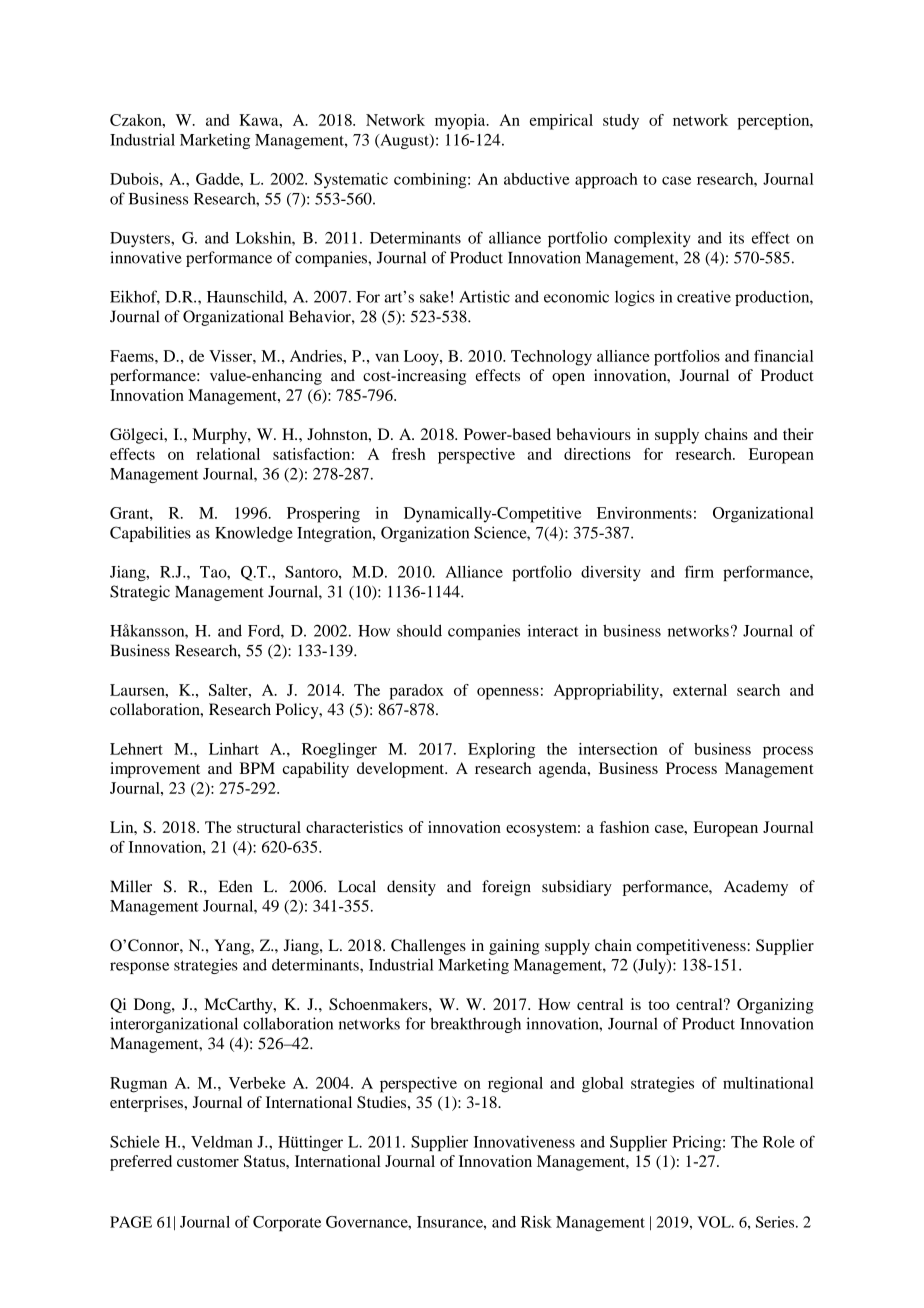 The height and width of the screenshot is (1308, 924). Describe the element at coordinates (536, 1222) in the screenshot. I see `Risk` at that location.
